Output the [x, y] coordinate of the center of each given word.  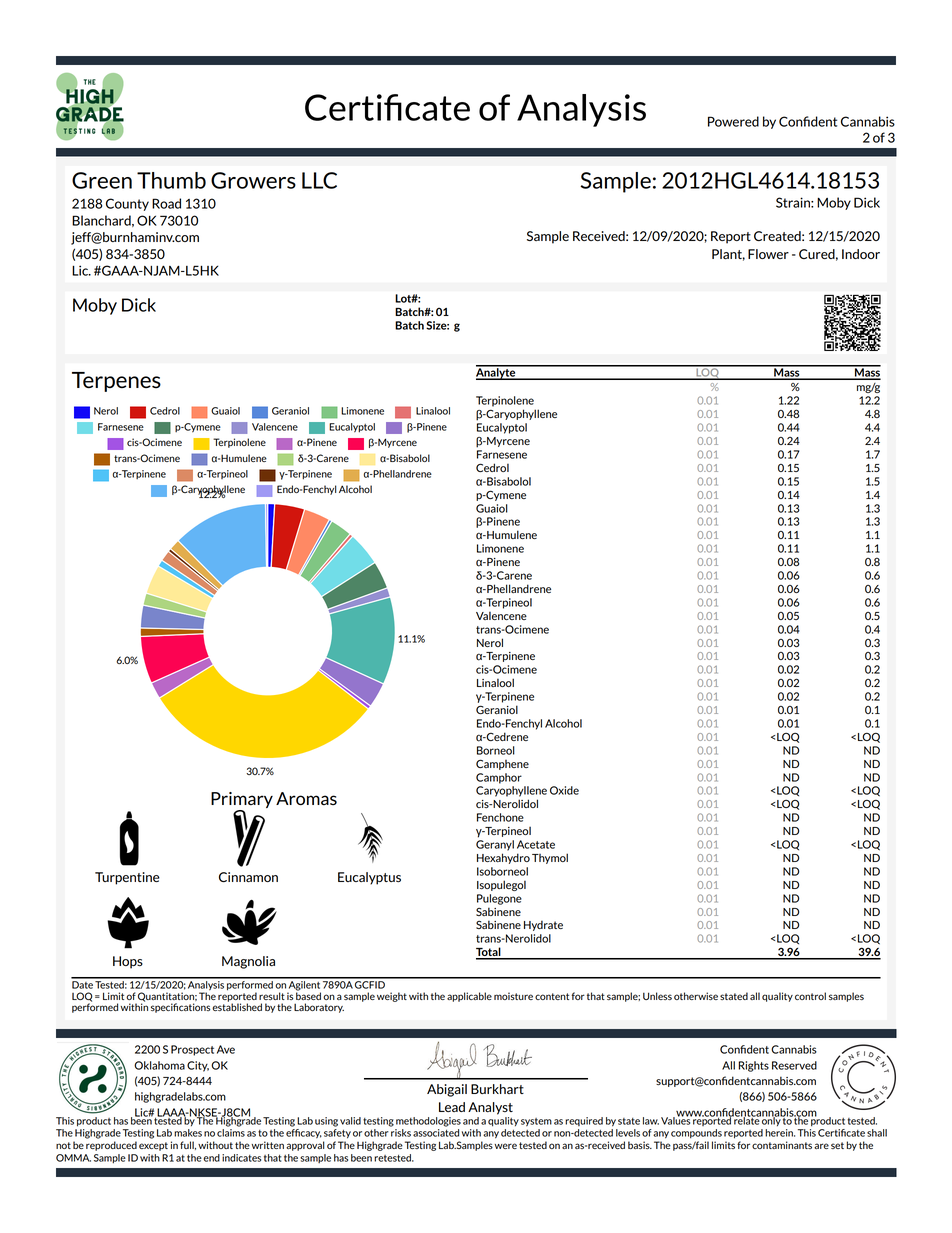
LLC [319, 180]
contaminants [782, 1145]
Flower [768, 254]
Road [166, 203]
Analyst [490, 1108]
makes [188, 1133]
